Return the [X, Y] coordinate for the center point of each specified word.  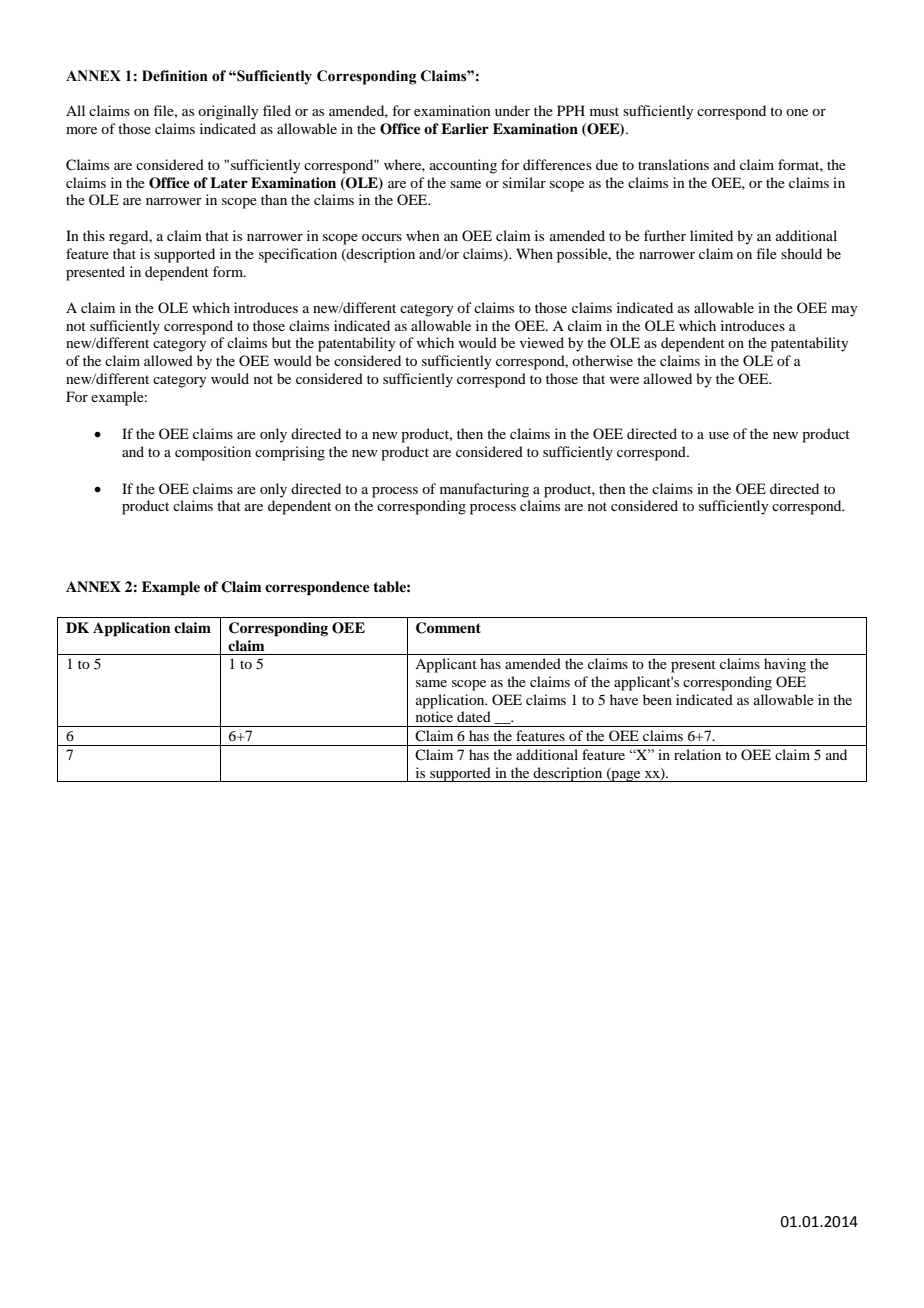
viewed [542, 342]
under [512, 110]
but [281, 342]
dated [474, 716]
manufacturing [484, 490]
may [844, 311]
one [797, 112]
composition [213, 453]
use [719, 435]
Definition [175, 76]
